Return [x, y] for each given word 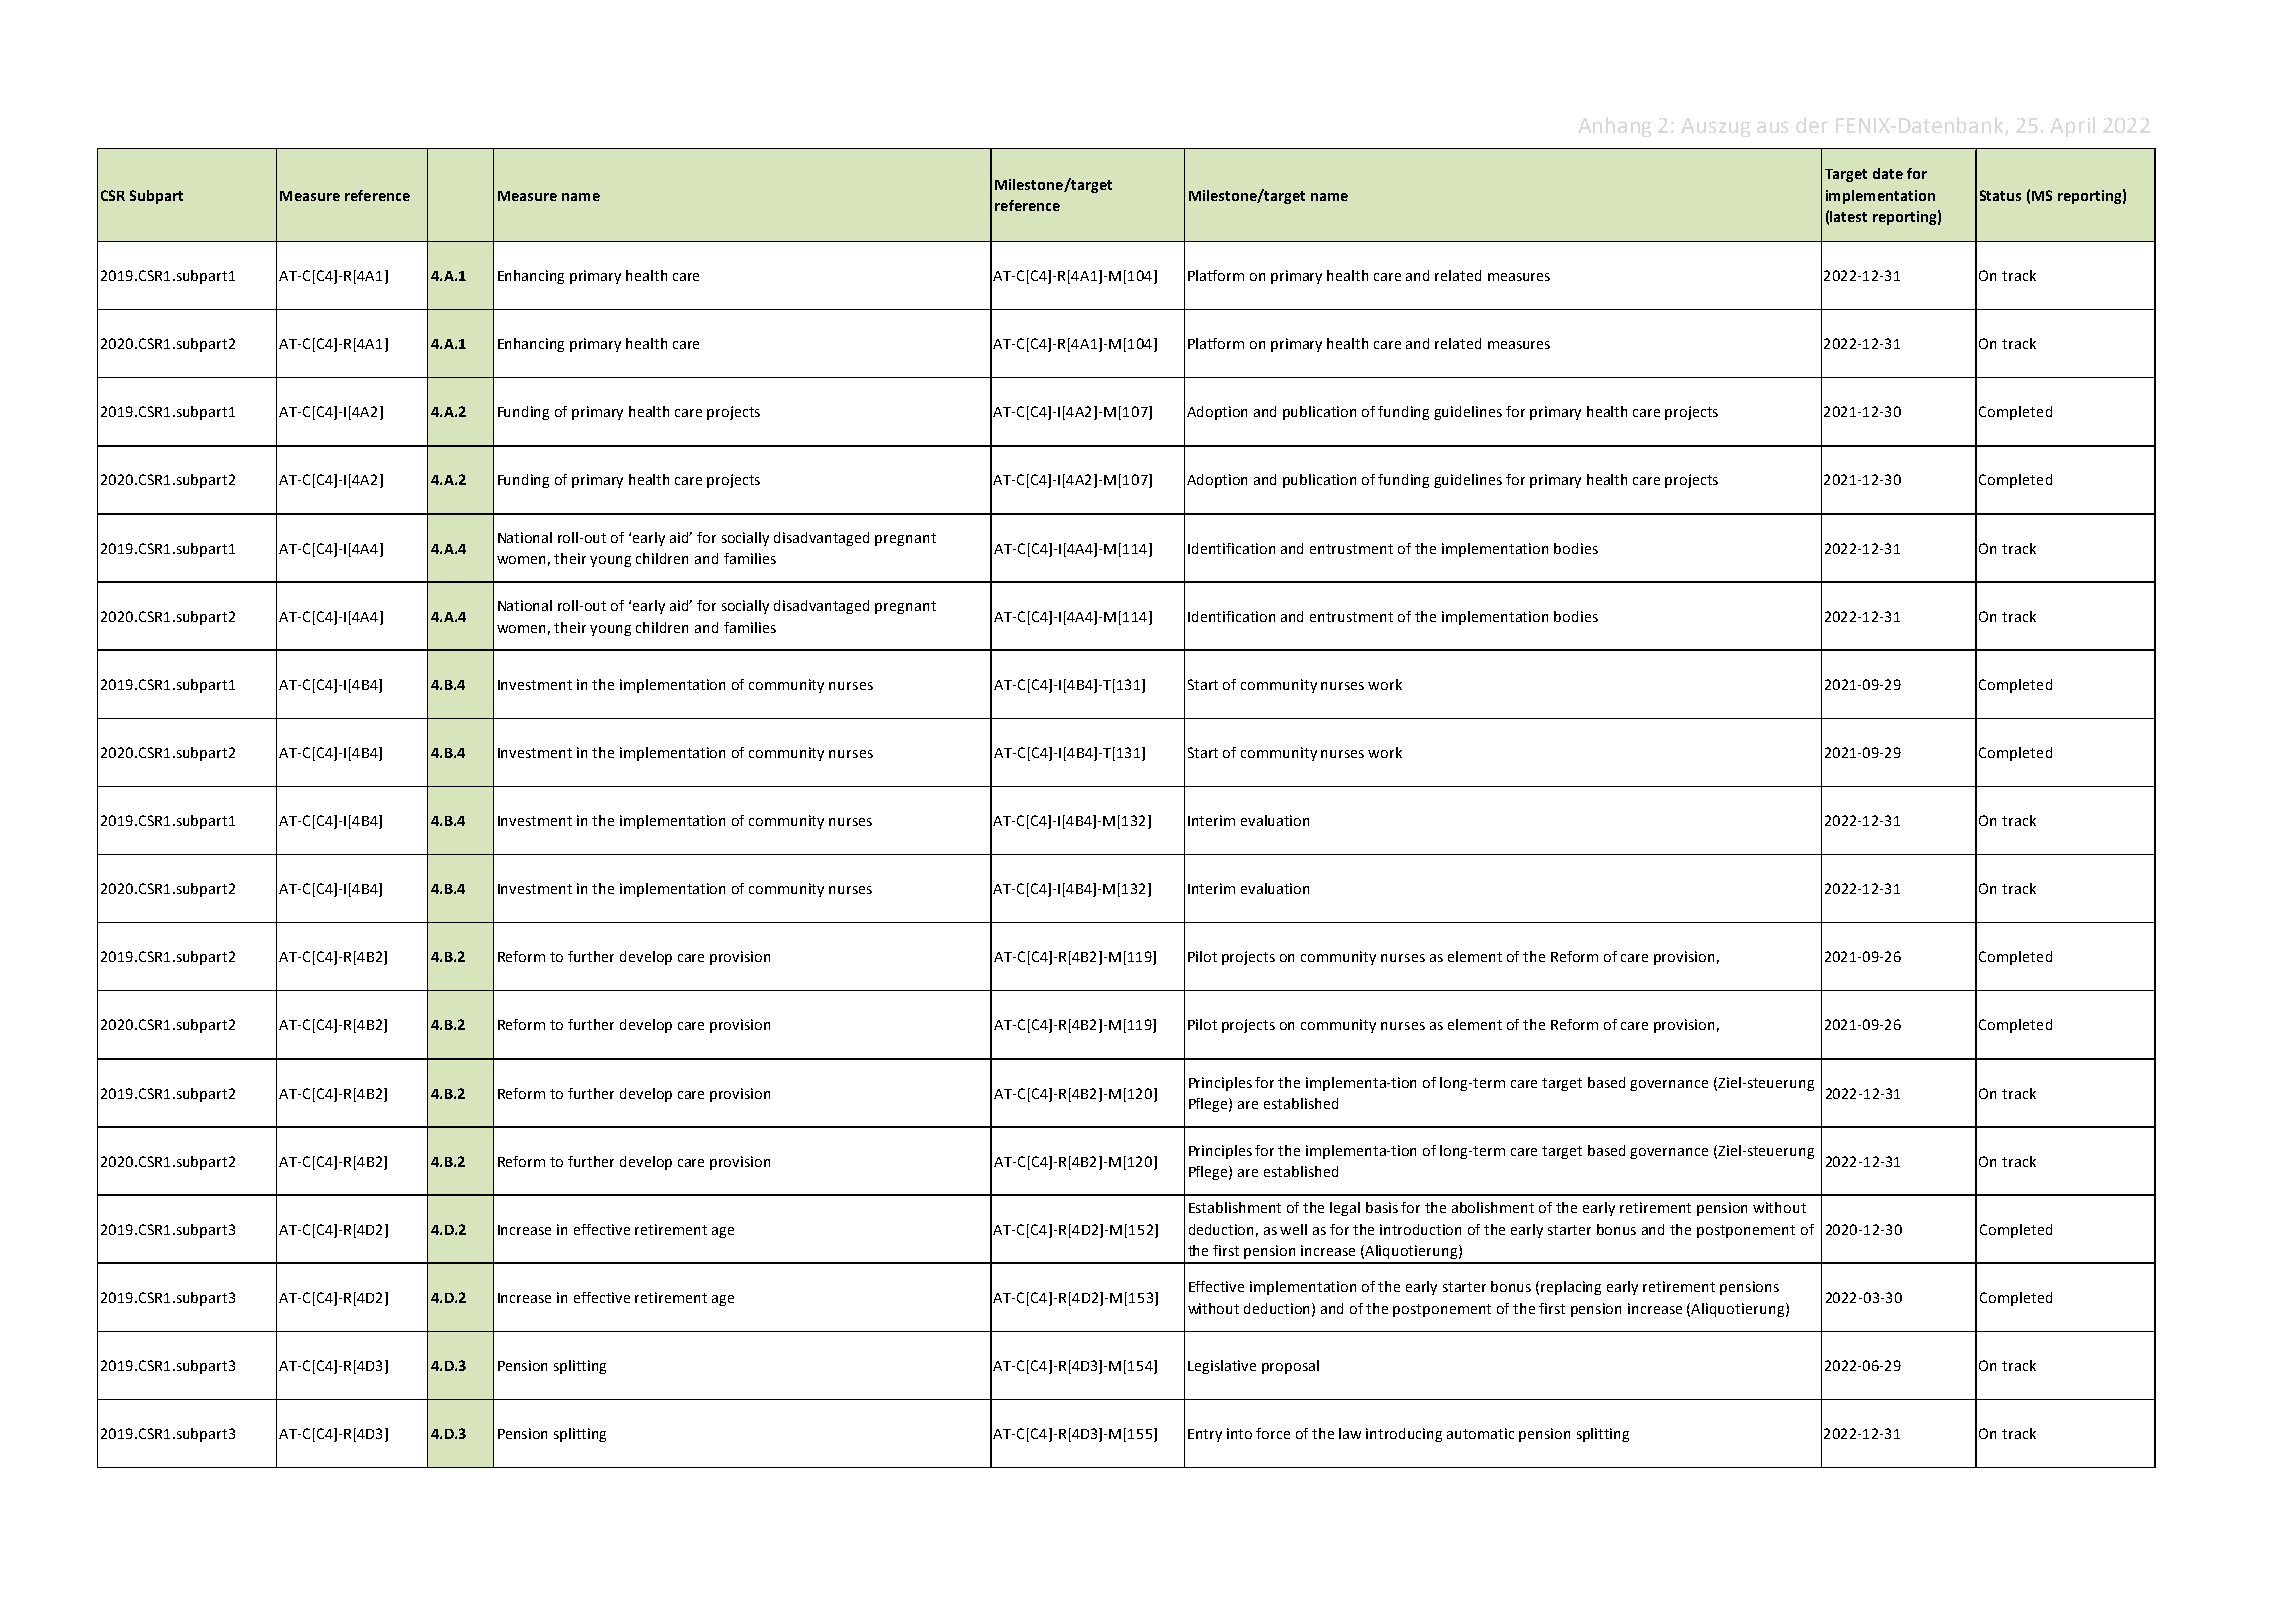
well [1293, 1229]
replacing [1571, 1288]
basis [1382, 1207]
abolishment [1493, 1207]
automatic [1480, 1433]
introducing [1404, 1435]
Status [2000, 195]
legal [1345, 1209]
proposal [1290, 1367]
